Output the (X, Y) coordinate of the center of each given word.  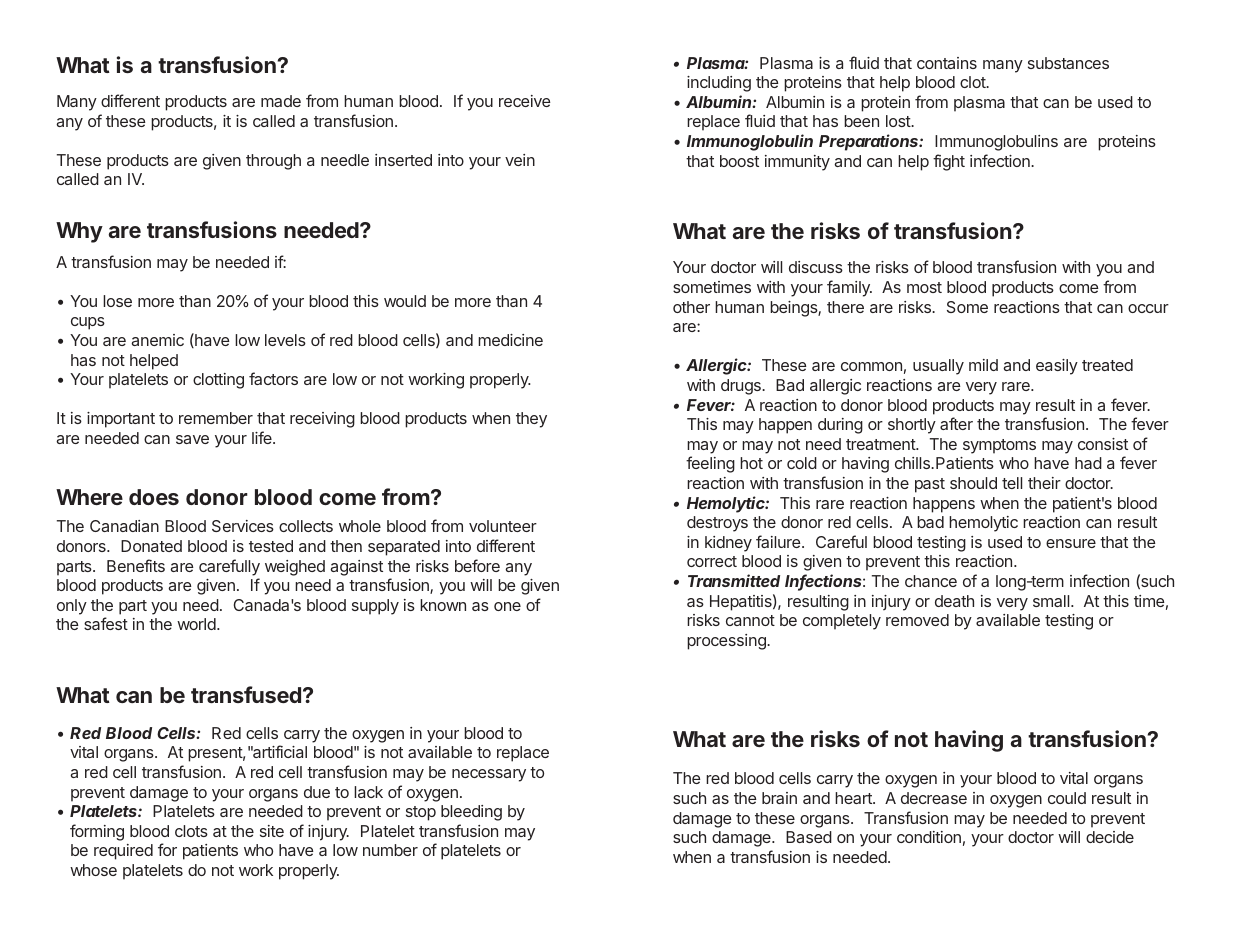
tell (1012, 483)
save (192, 439)
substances (1068, 63)
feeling (710, 464)
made (281, 101)
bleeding (471, 813)
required (123, 852)
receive (525, 101)
